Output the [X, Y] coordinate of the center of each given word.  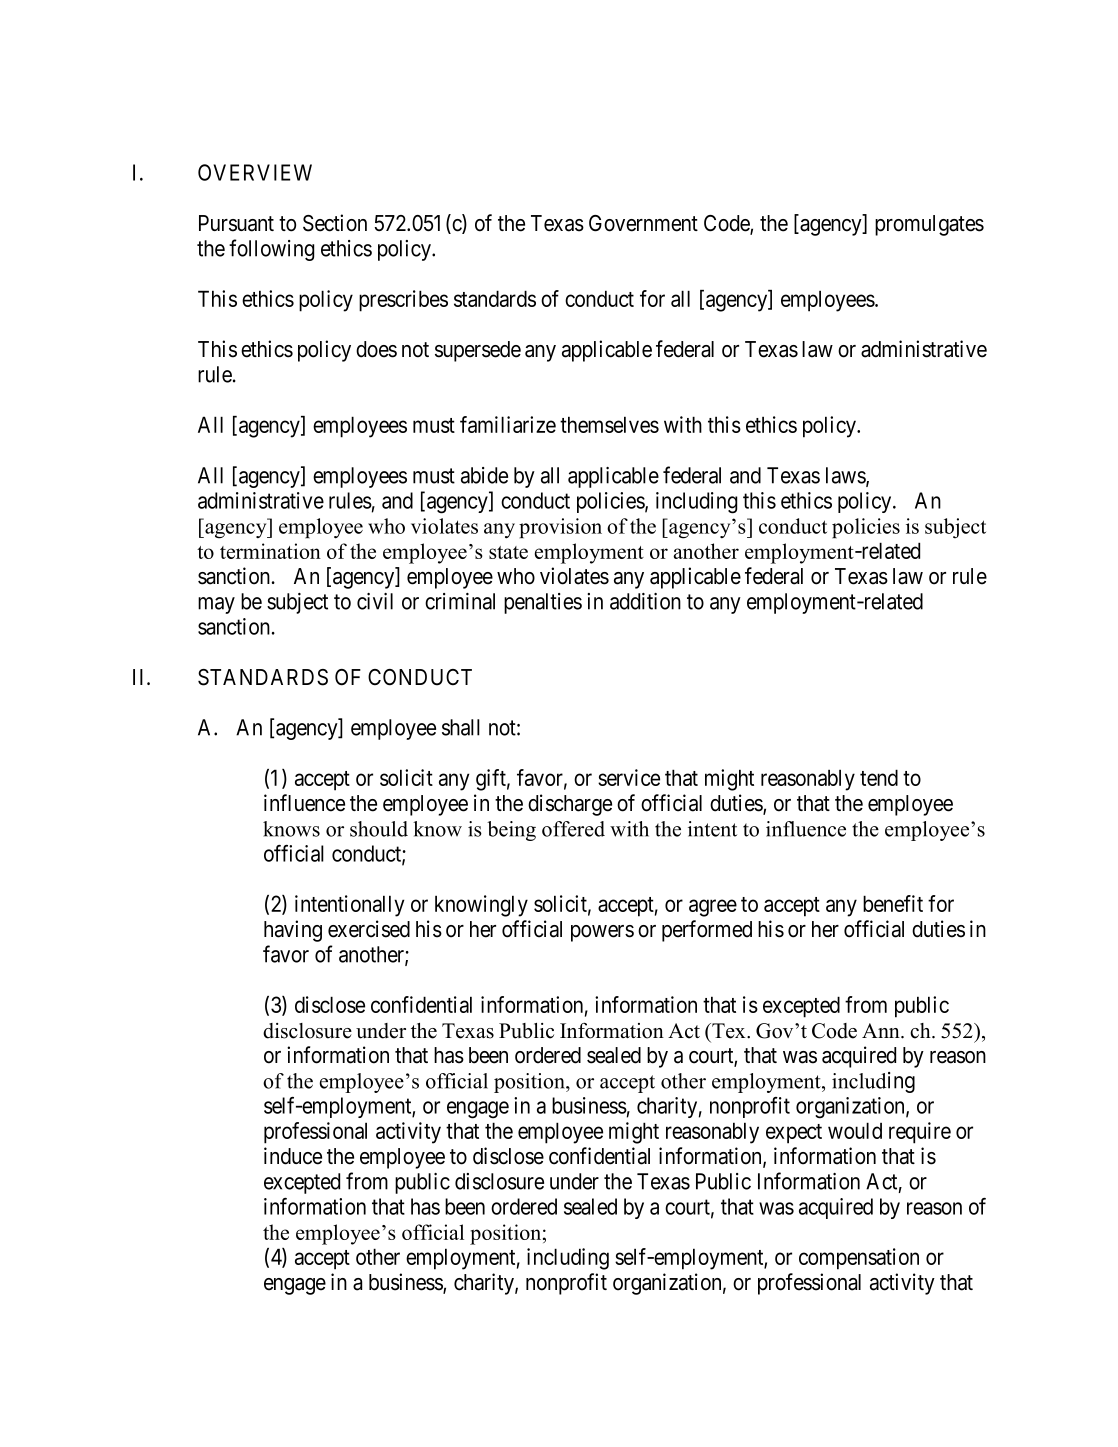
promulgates [929, 225]
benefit [893, 903]
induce [293, 1156]
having [293, 931]
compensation [859, 1259]
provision [560, 528]
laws [846, 476]
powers [602, 933]
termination [270, 551]
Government [643, 223]
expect [794, 1134]
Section [335, 223]
